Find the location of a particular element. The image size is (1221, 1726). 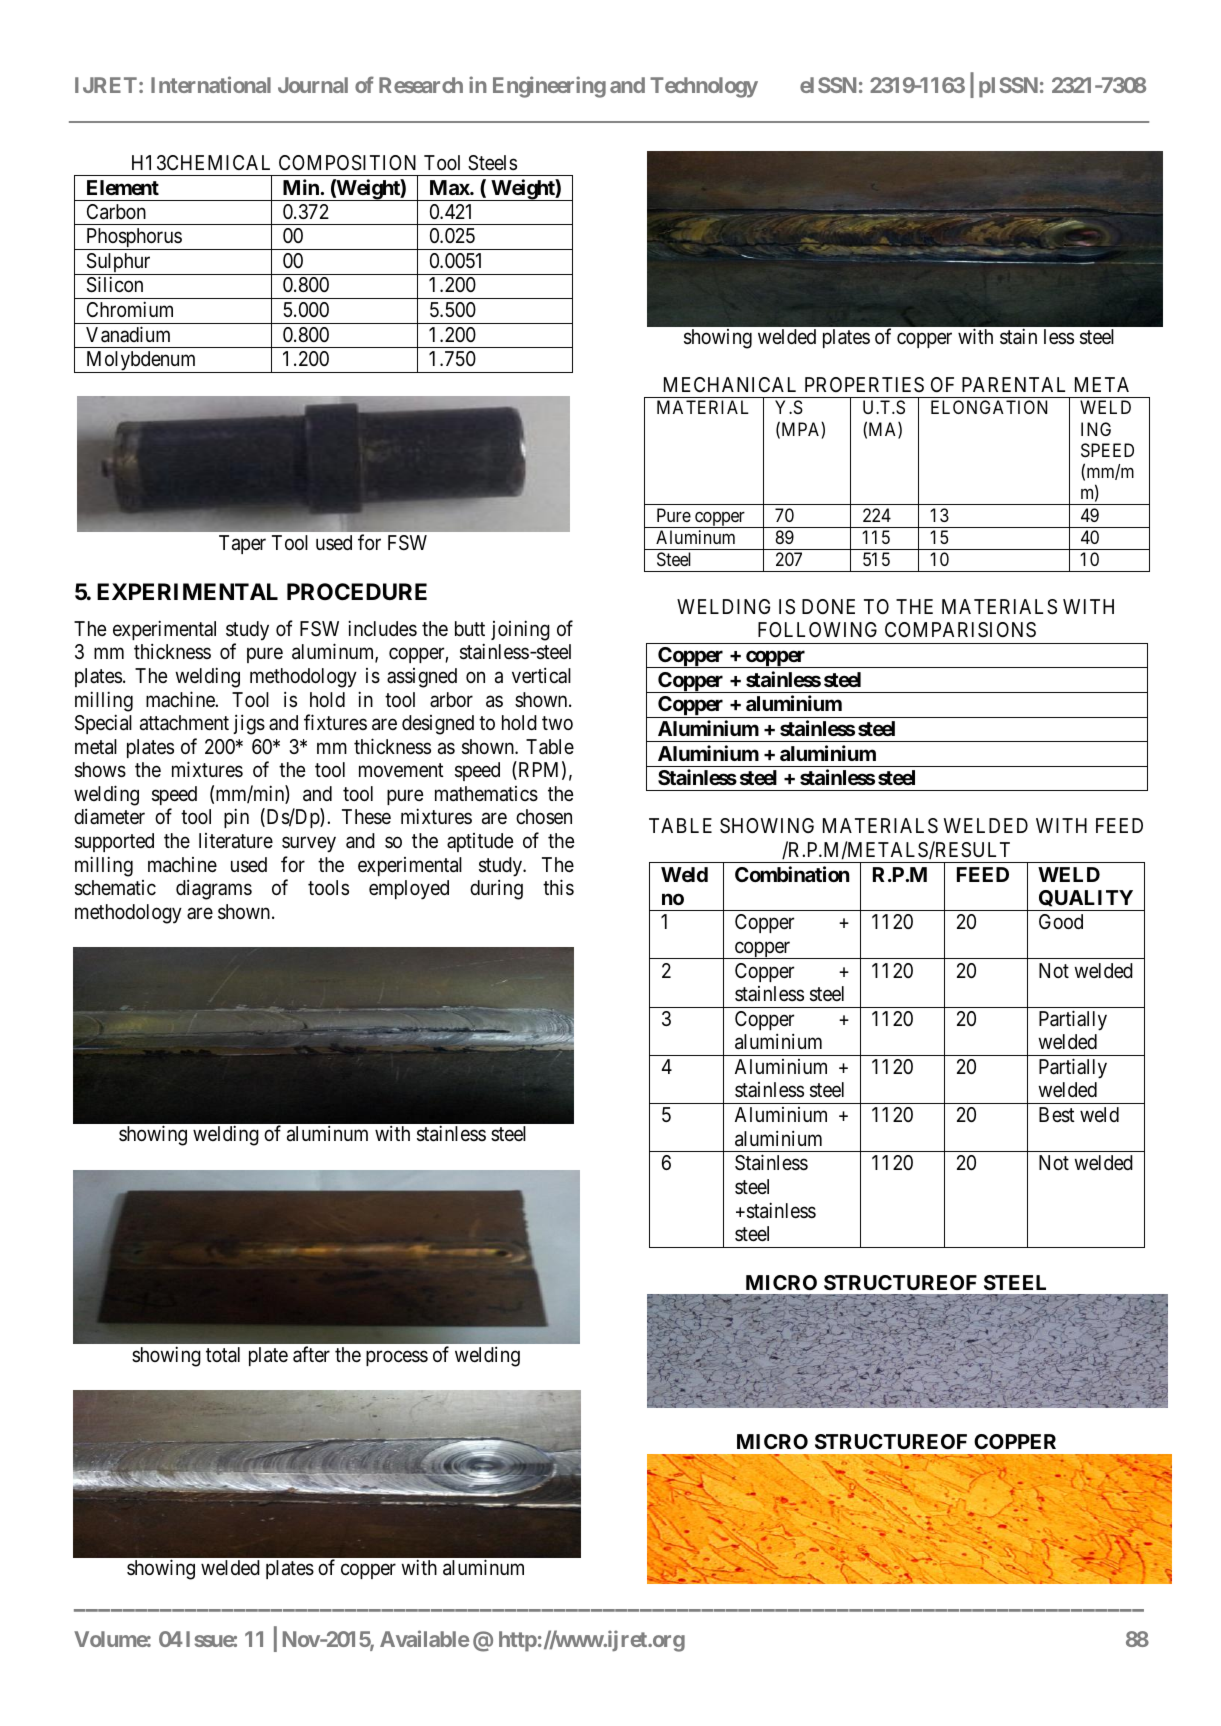

two is located at coordinates (557, 723).
